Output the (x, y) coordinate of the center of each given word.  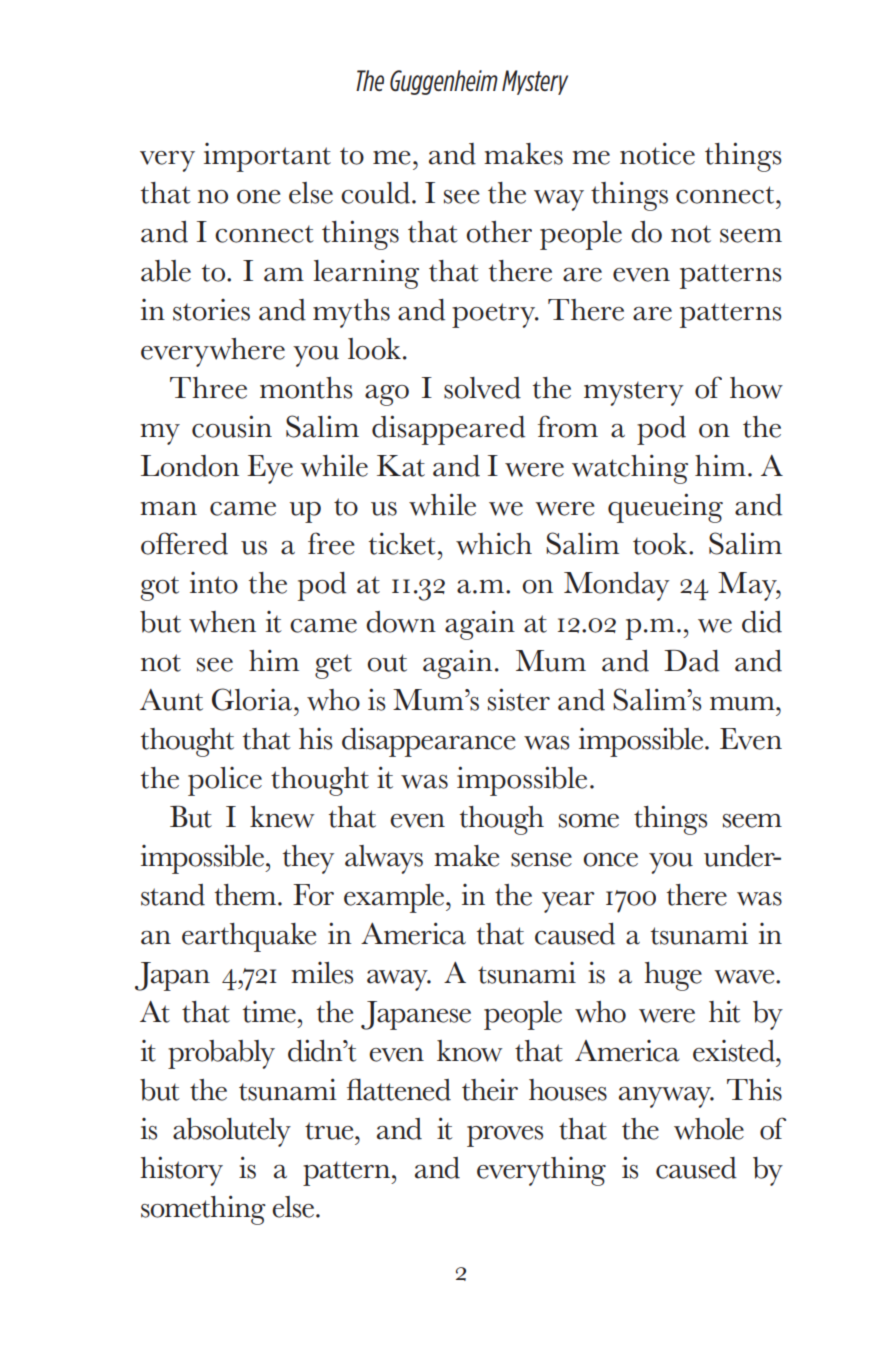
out (387, 663)
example (395, 898)
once (610, 860)
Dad (691, 661)
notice (657, 153)
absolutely (232, 1132)
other (499, 232)
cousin (232, 426)
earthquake (249, 937)
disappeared (448, 430)
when (222, 622)
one (258, 197)
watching (630, 469)
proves (505, 1136)
